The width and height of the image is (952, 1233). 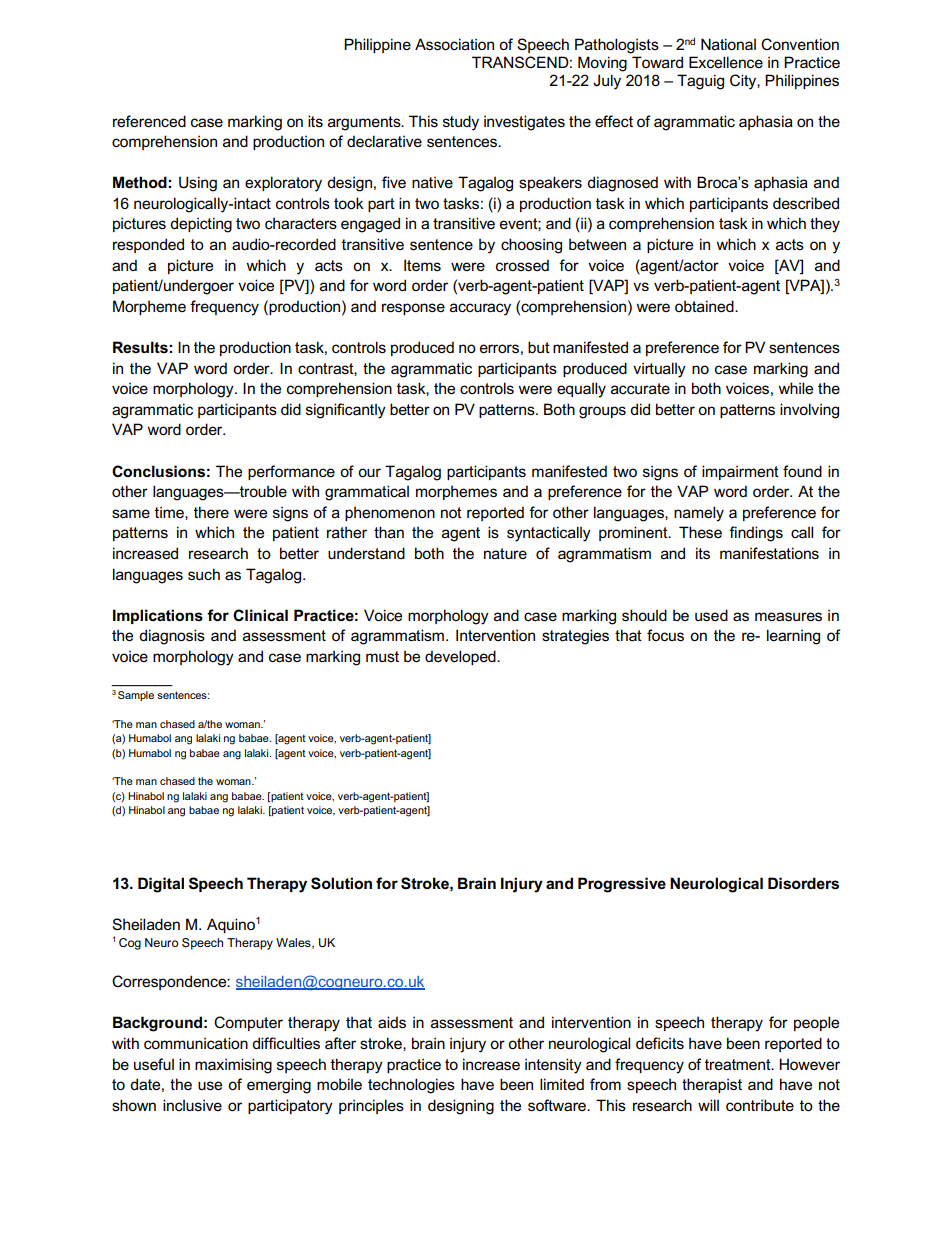 What do you see at coordinates (769, 553) in the image?
I see `manifestations` at bounding box center [769, 553].
